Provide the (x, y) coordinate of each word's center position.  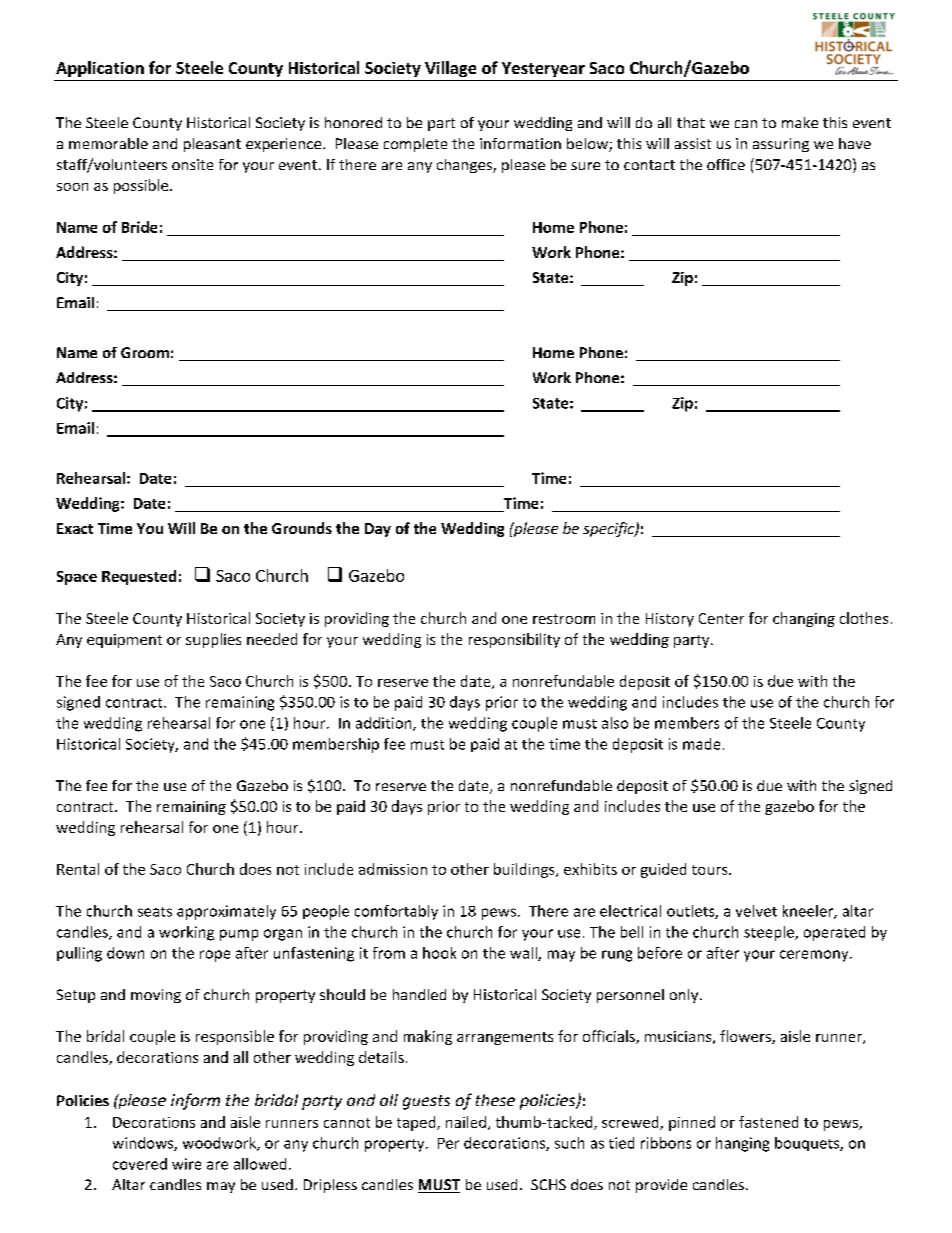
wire (186, 1164)
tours (711, 870)
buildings (525, 870)
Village (450, 69)
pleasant (212, 145)
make (800, 122)
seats (155, 912)
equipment (124, 641)
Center (721, 618)
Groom (145, 352)
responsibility (514, 640)
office (726, 164)
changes (465, 166)
